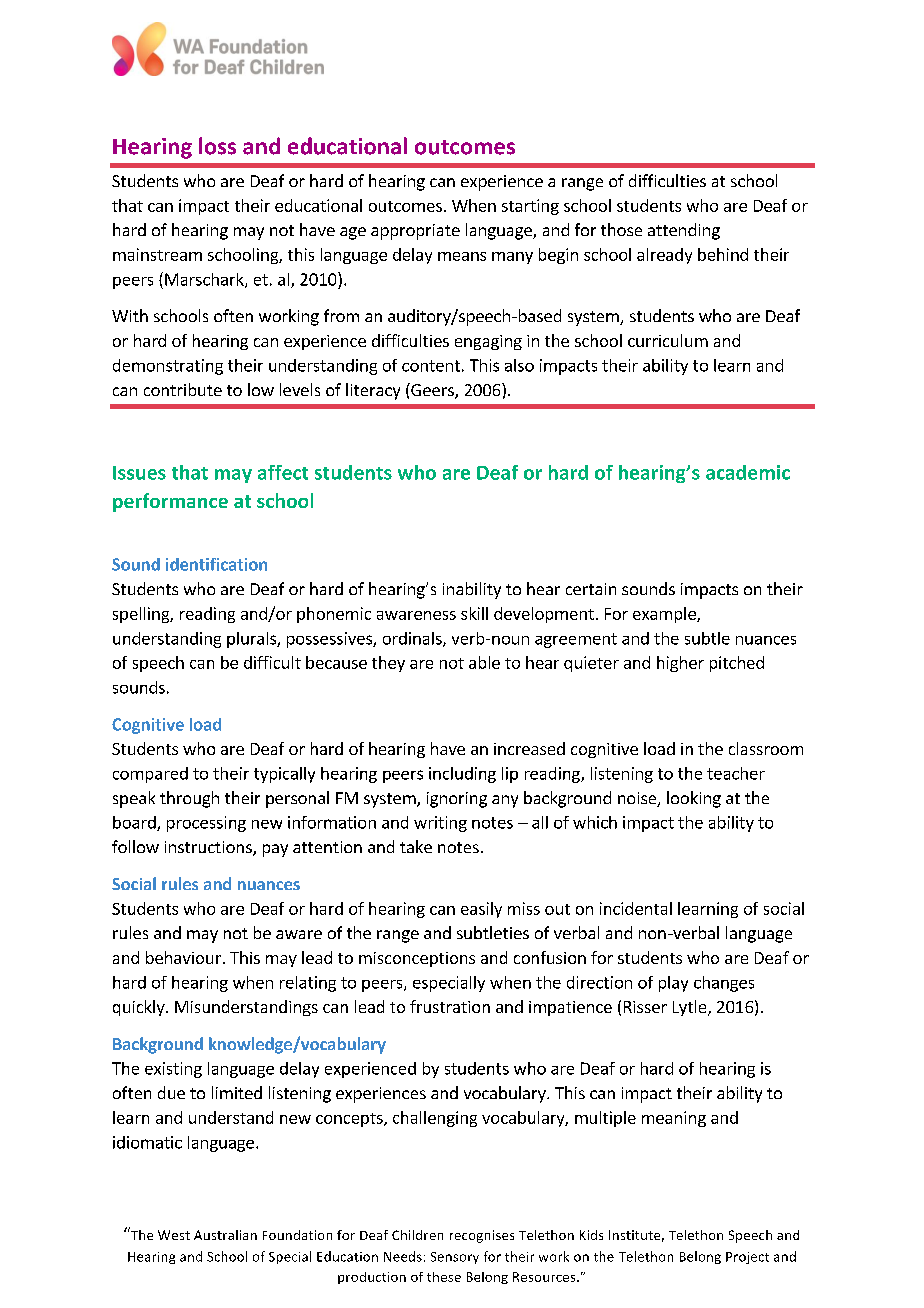 The image size is (924, 1308). What do you see at coordinates (225, 1235) in the screenshot?
I see `Australian` at bounding box center [225, 1235].
